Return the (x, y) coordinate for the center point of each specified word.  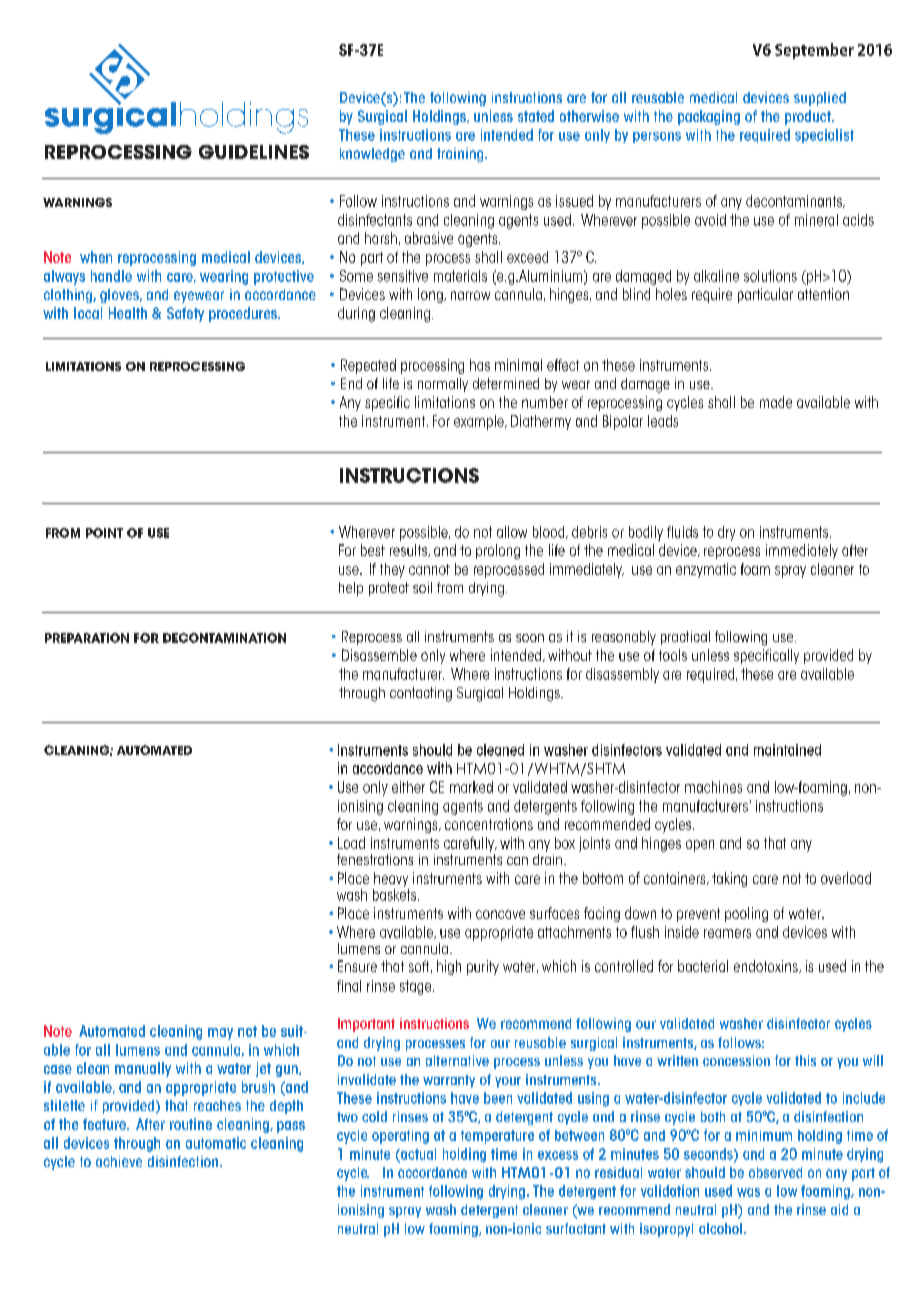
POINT (104, 533)
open (700, 846)
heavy (391, 879)
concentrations (489, 824)
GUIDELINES (254, 152)
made (776, 402)
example (480, 422)
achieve (119, 1161)
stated (536, 116)
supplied (820, 99)
